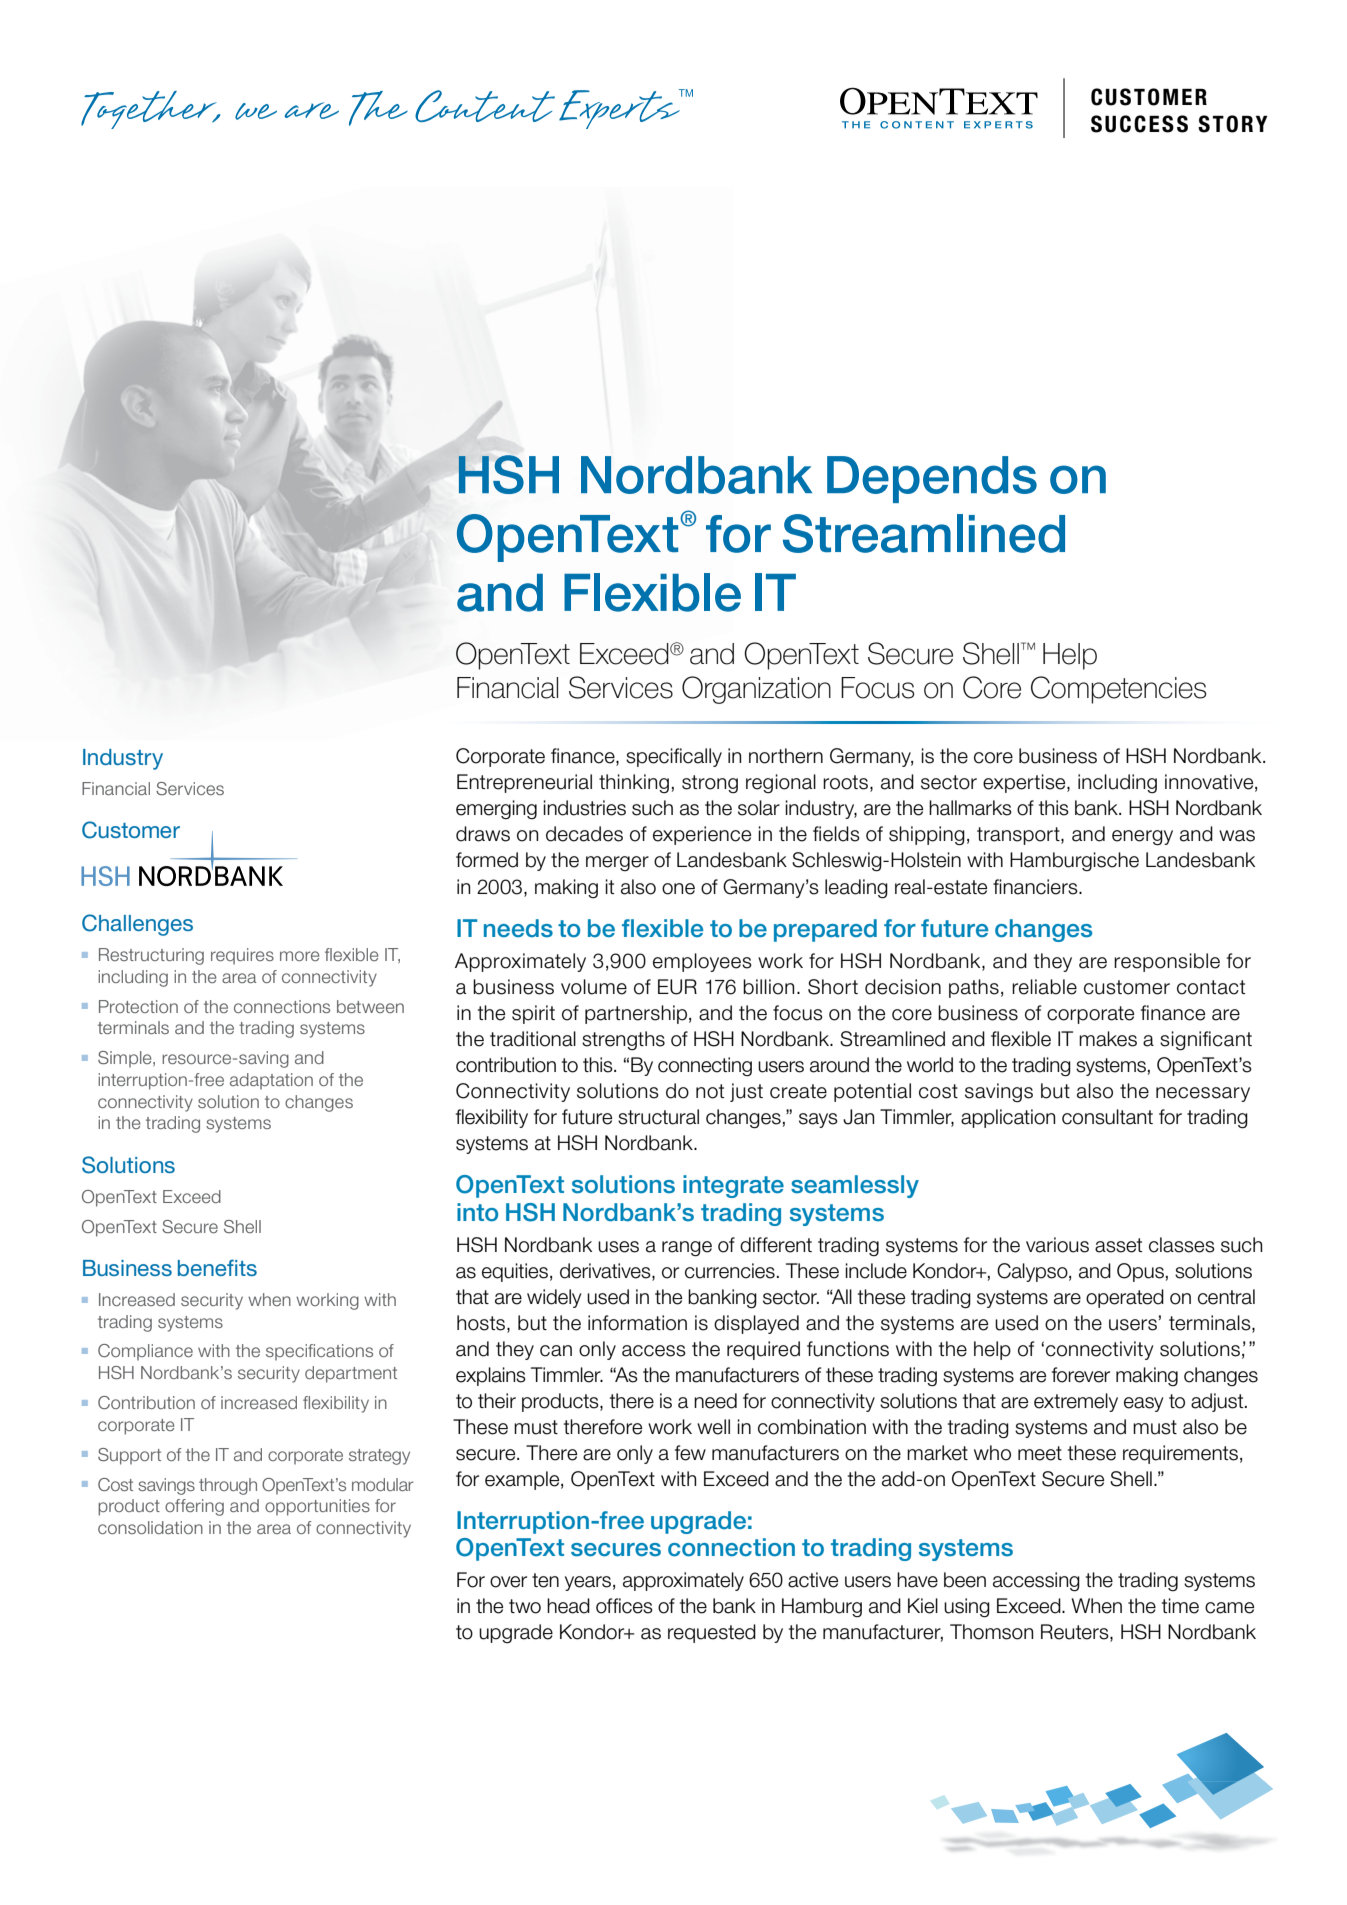  What do you see at coordinates (705, 1066) in the page?
I see `connecting` at bounding box center [705, 1066].
